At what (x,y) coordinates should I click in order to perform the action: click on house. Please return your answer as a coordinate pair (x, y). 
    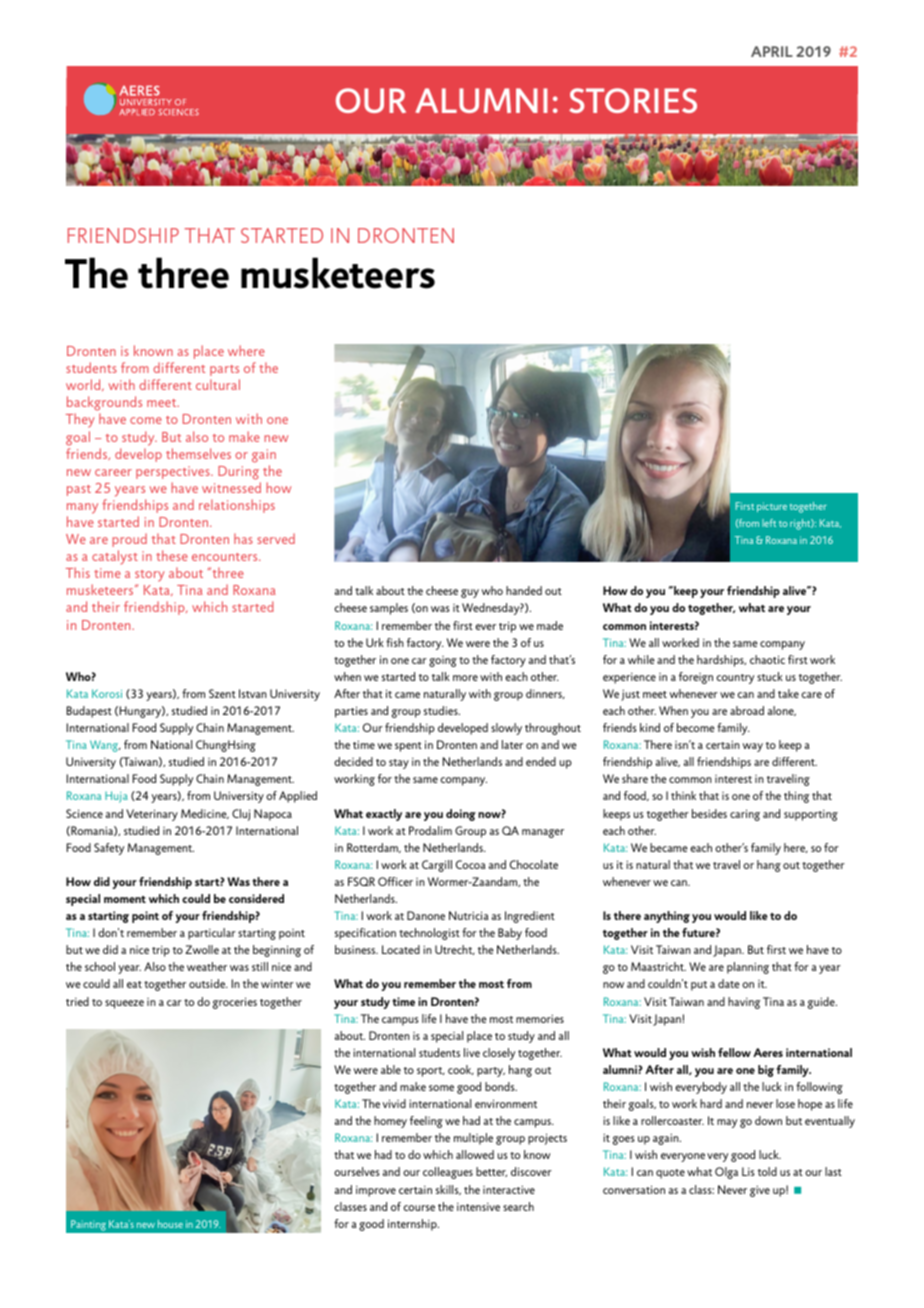
    Looking at the image, I should click on (170, 1224).
